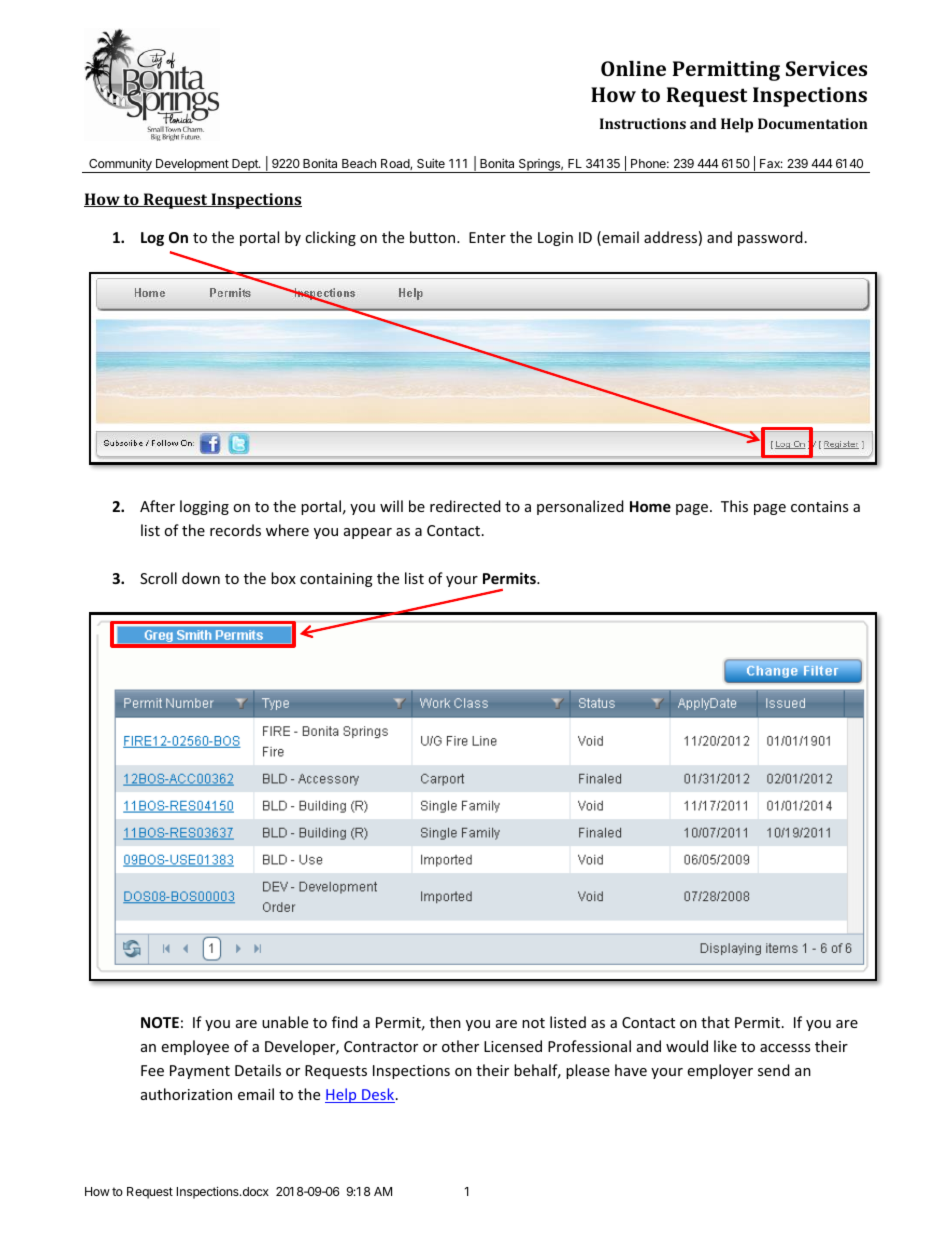  Describe the element at coordinates (201, 578) in the screenshot. I see `down` at that location.
